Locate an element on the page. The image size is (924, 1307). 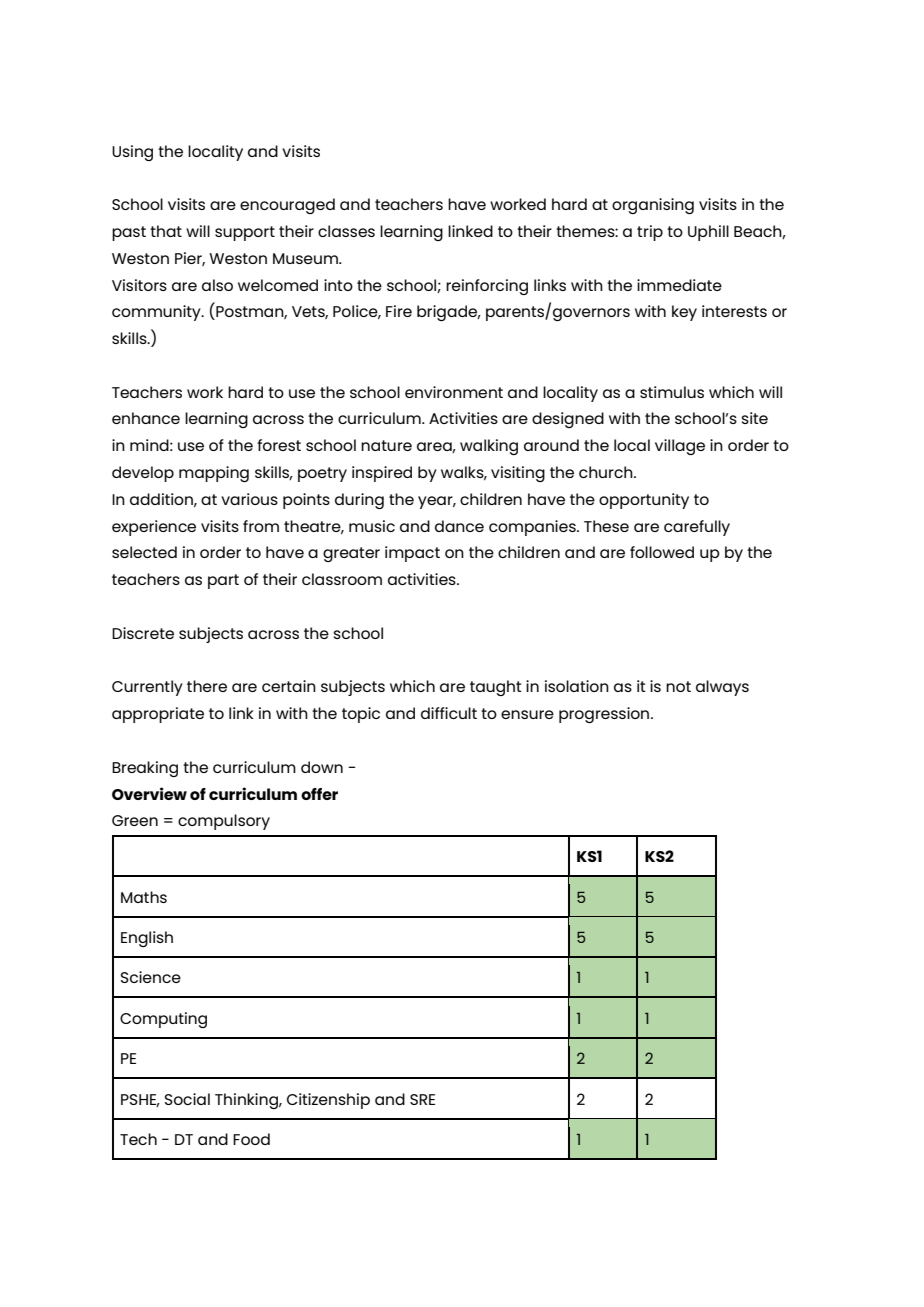
compulsory is located at coordinates (224, 822).
